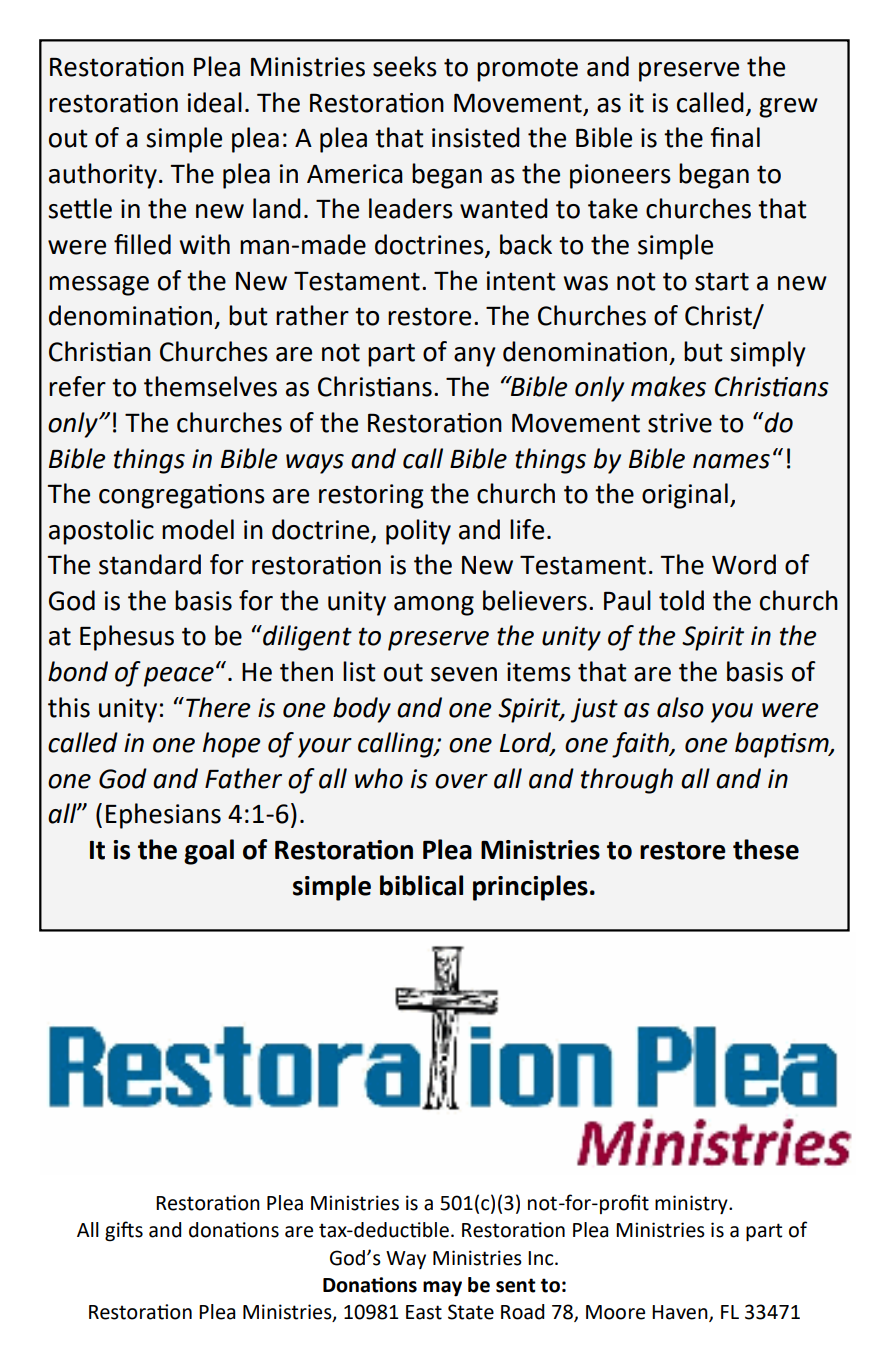 This screenshot has height=1372, width=887. What do you see at coordinates (442, 1289) in the screenshot?
I see `may` at bounding box center [442, 1289].
